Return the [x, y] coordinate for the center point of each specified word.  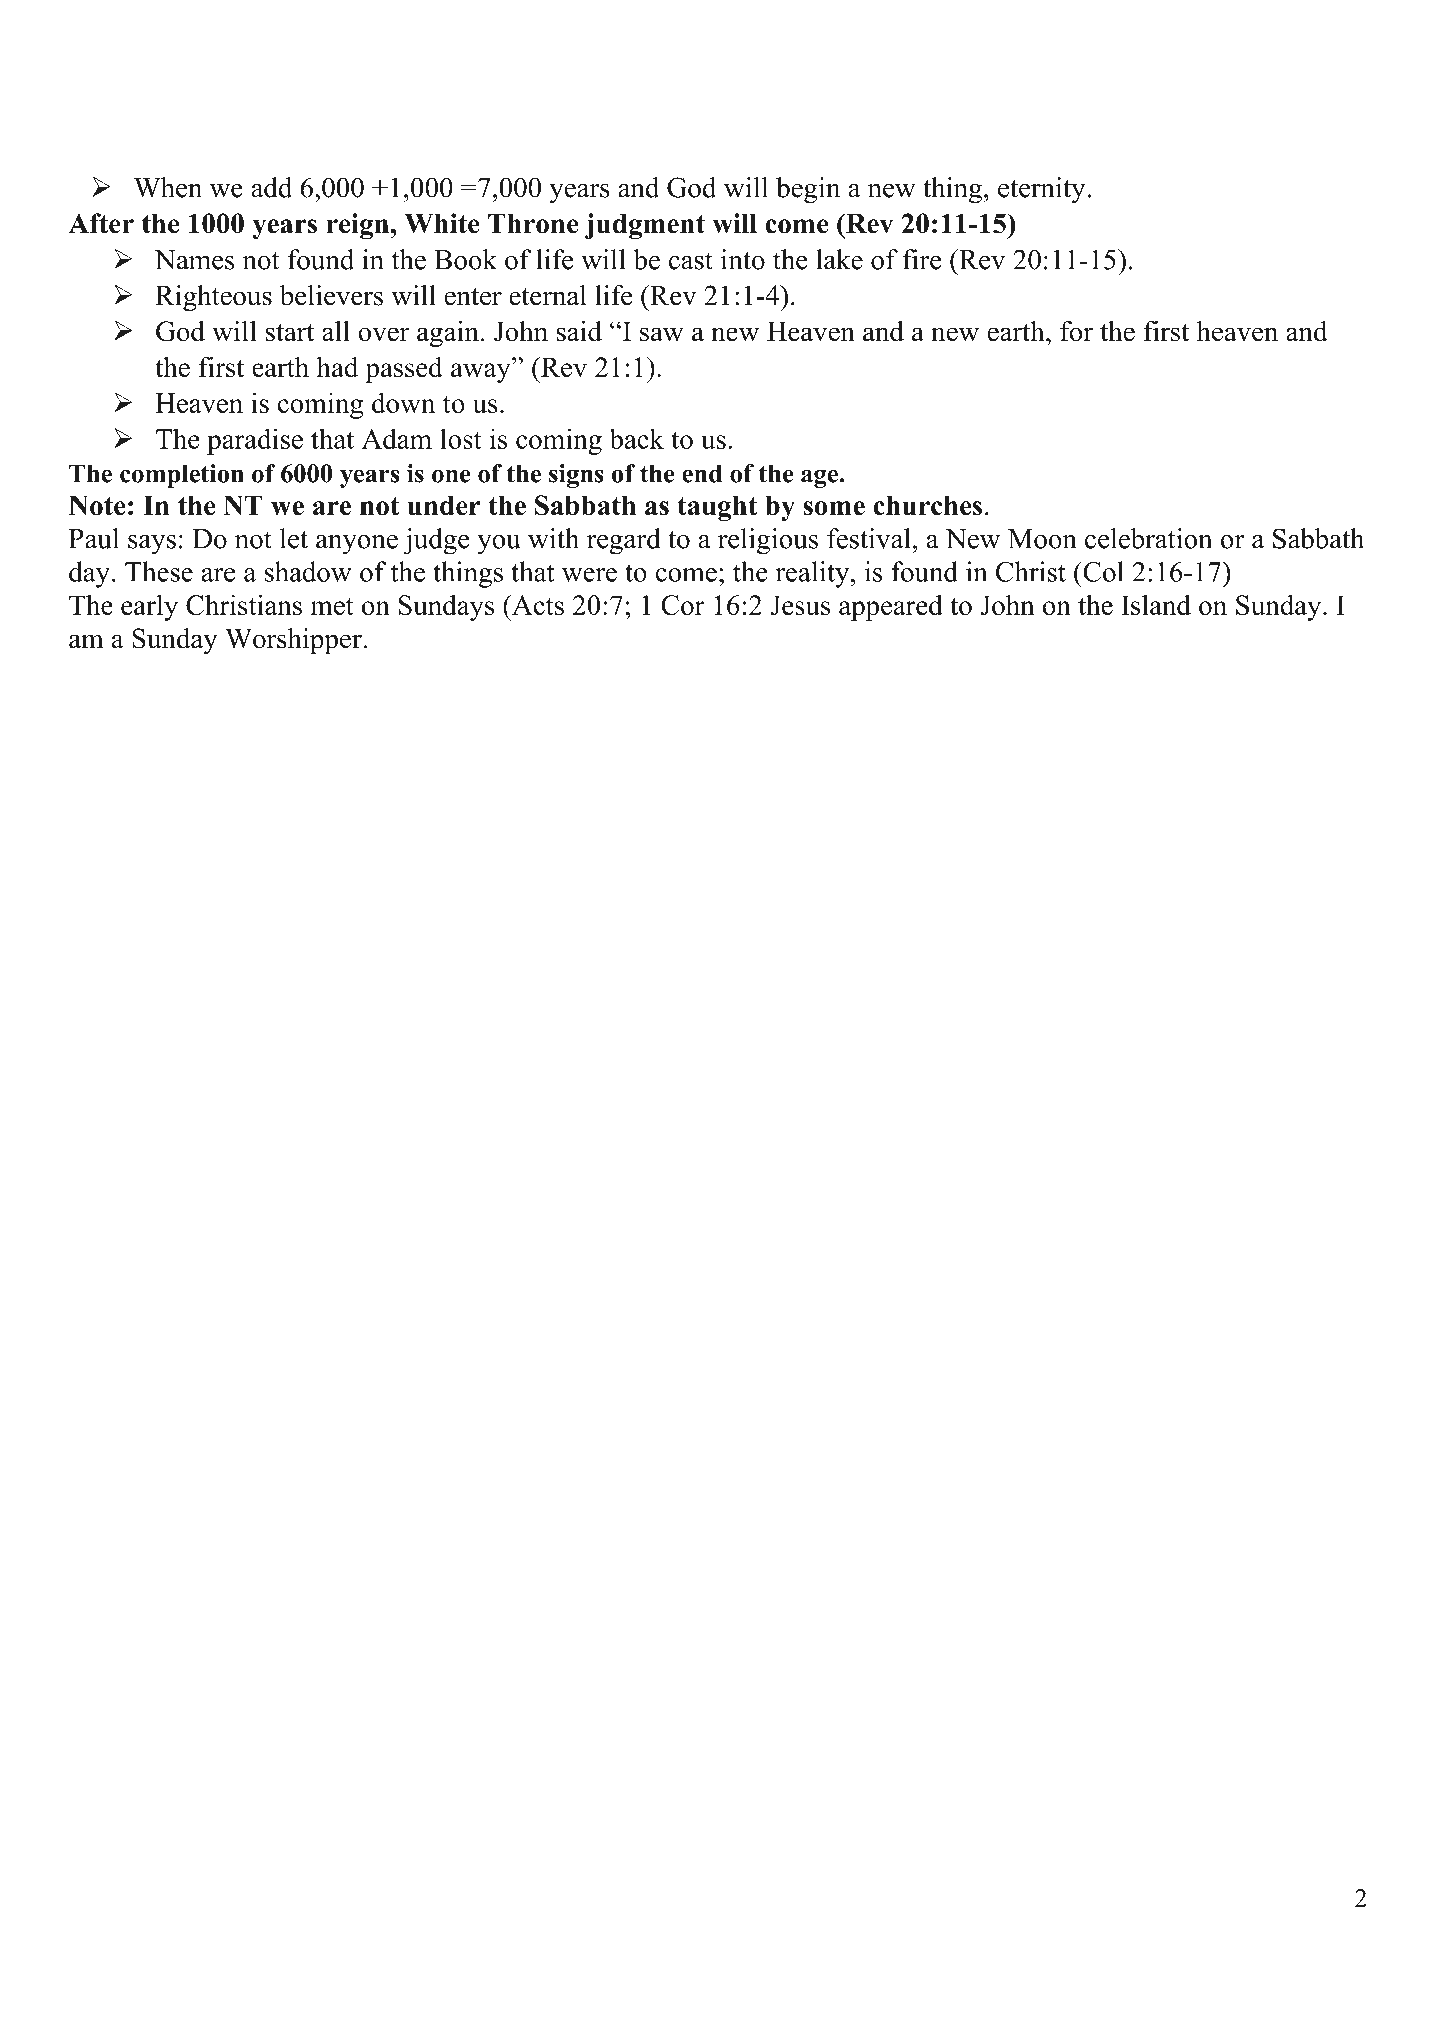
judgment [645, 226]
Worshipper [293, 641]
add [271, 187]
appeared [891, 608]
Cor [683, 605]
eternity [1043, 190]
